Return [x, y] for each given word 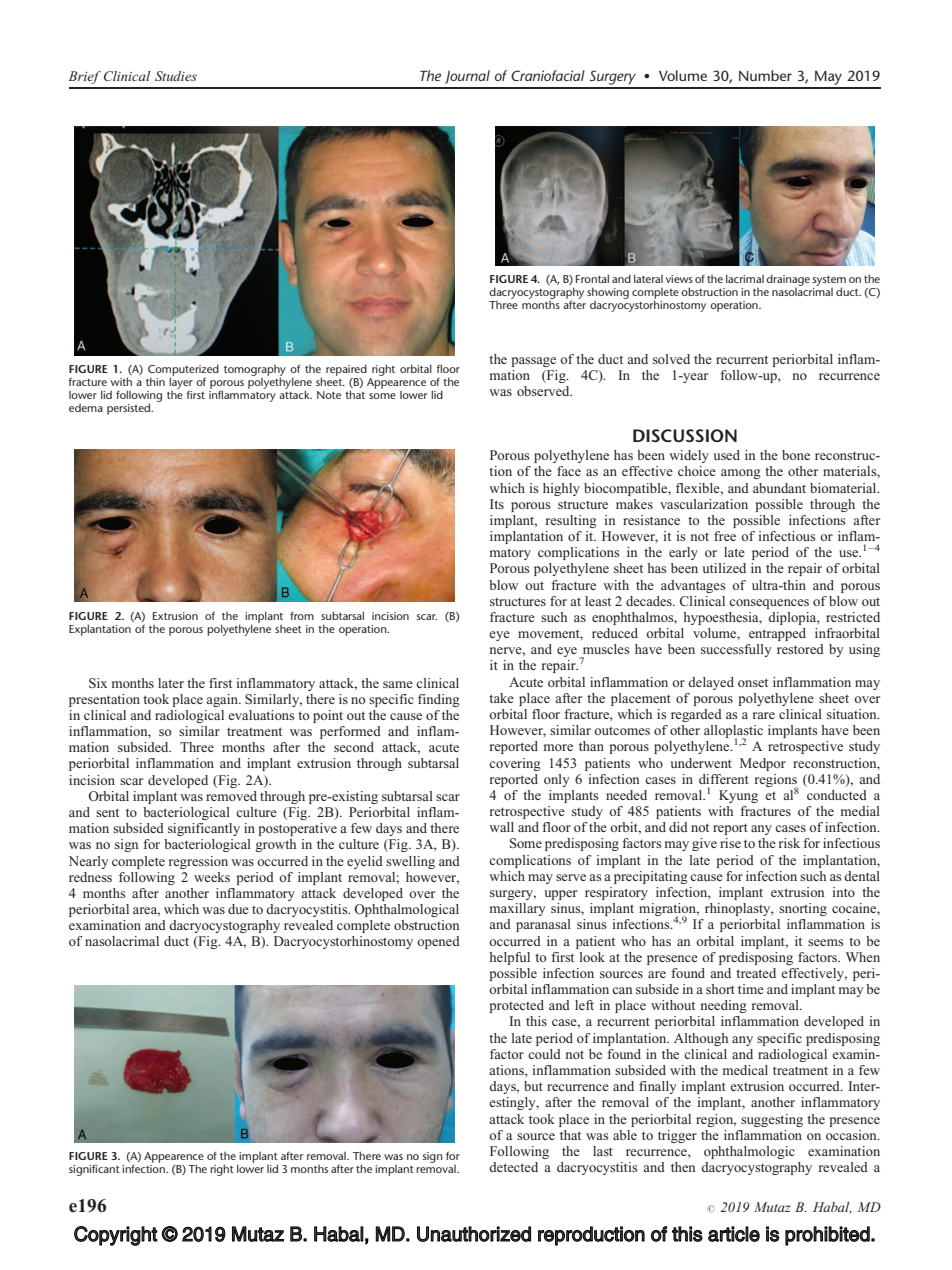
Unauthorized [474, 1234]
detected [513, 1167]
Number [765, 75]
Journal [467, 77]
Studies [176, 76]
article [734, 1234]
